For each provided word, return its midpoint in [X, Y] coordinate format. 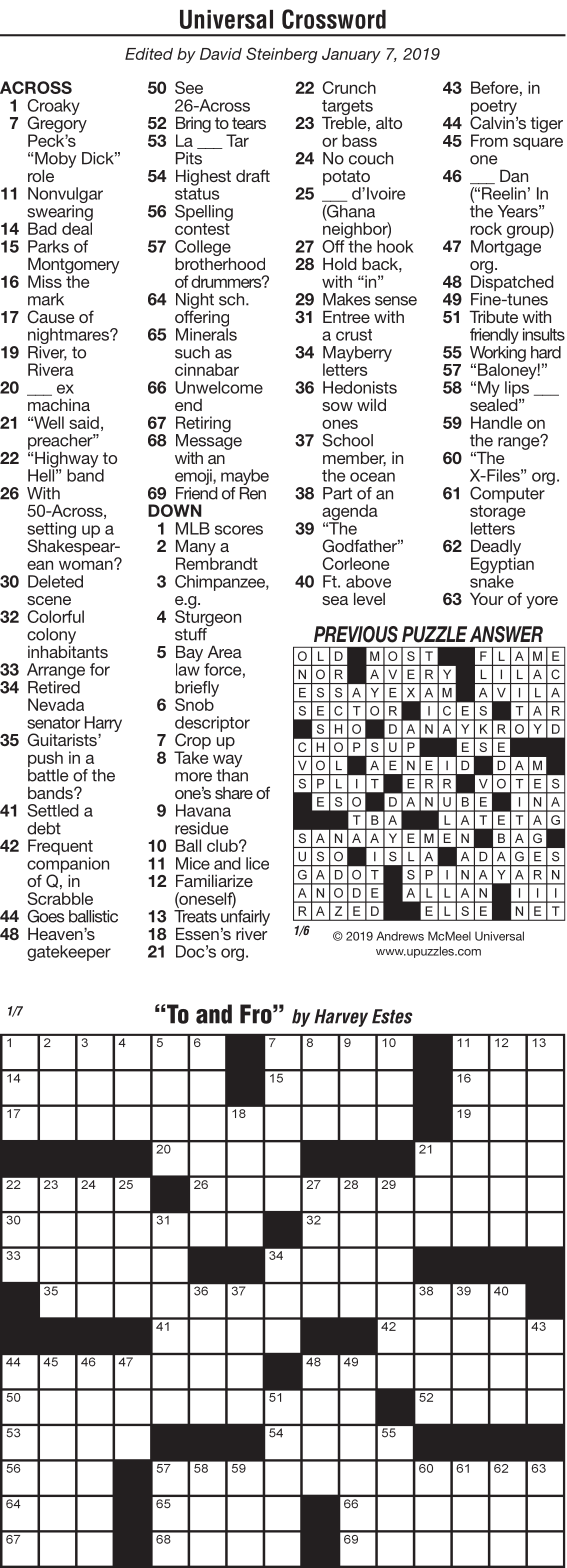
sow [337, 406]
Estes [392, 1016]
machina [59, 405]
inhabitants [68, 650]
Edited [149, 54]
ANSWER [506, 634]
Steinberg [282, 55]
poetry [494, 108]
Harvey [341, 1018]
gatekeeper [69, 953]
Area [225, 652]
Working [498, 355]
